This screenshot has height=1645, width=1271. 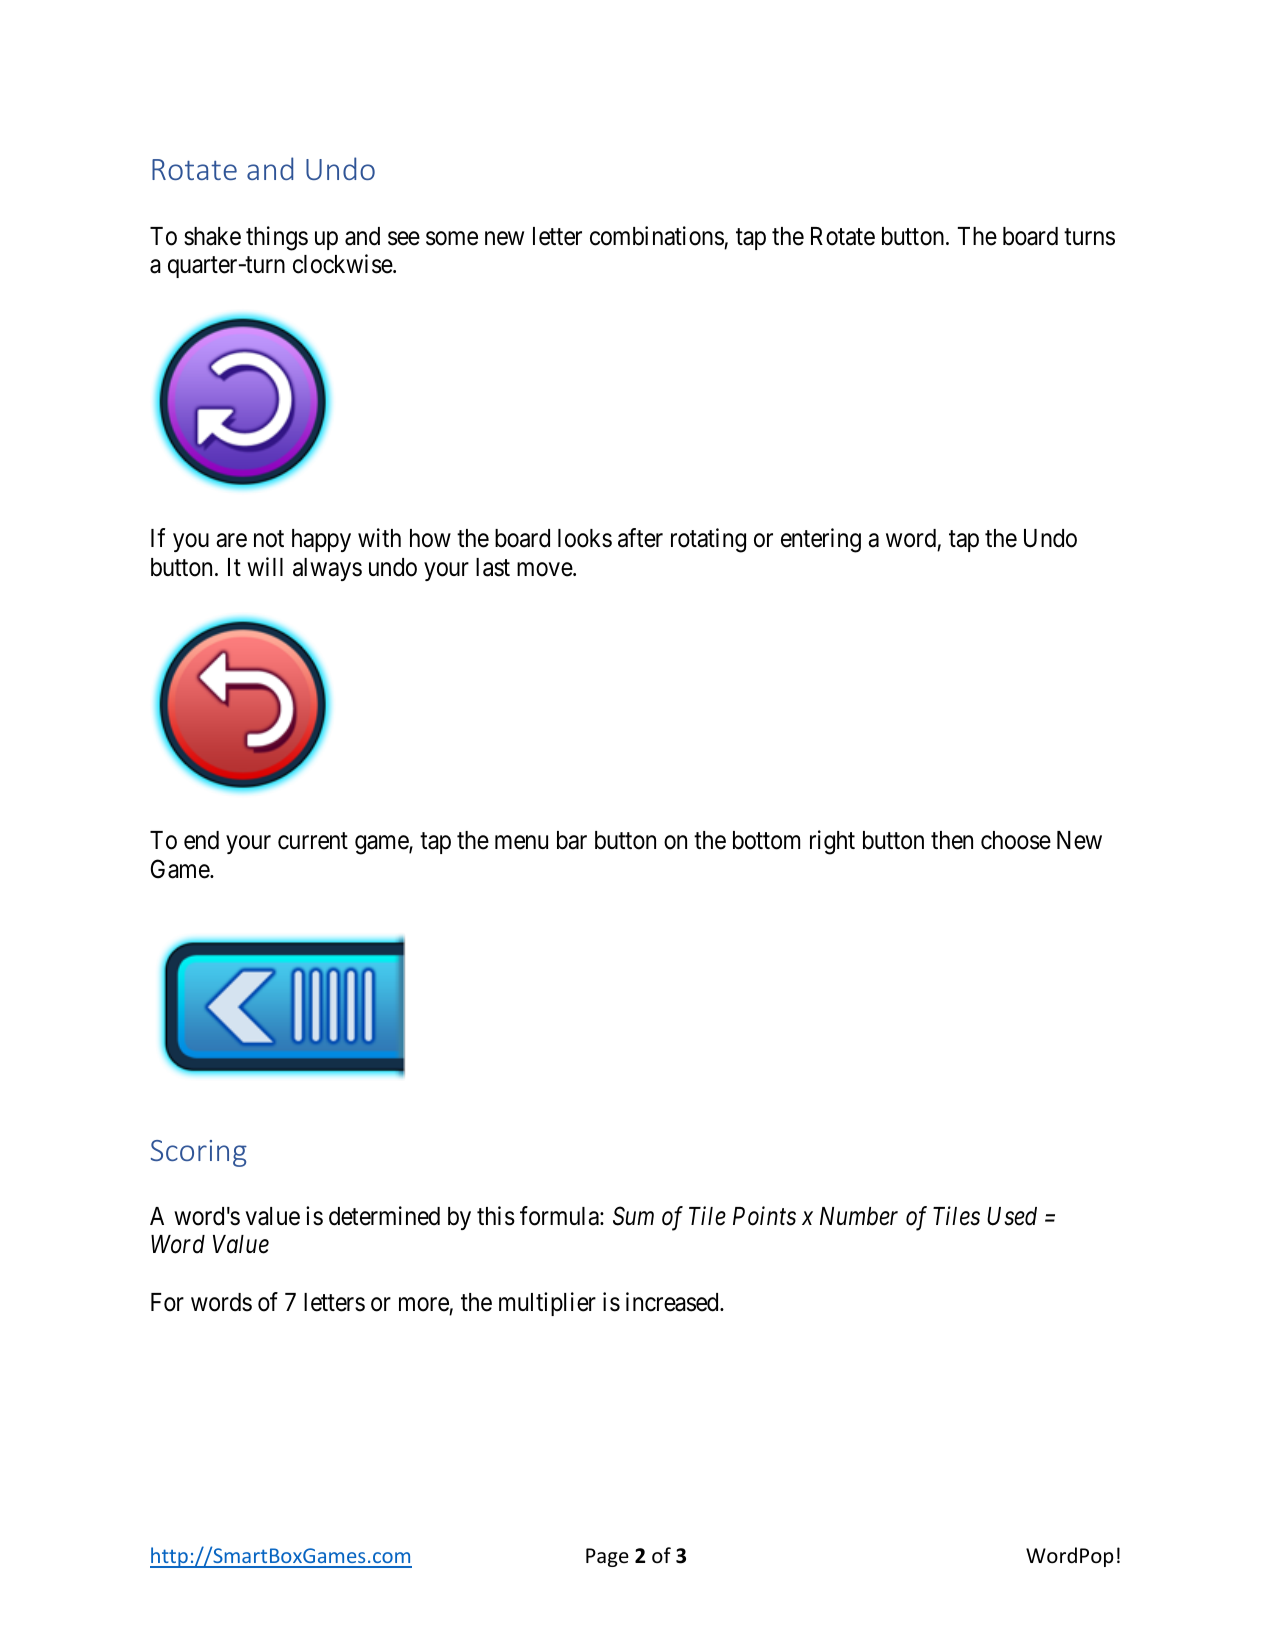 I want to click on Number, so click(x=859, y=1216).
